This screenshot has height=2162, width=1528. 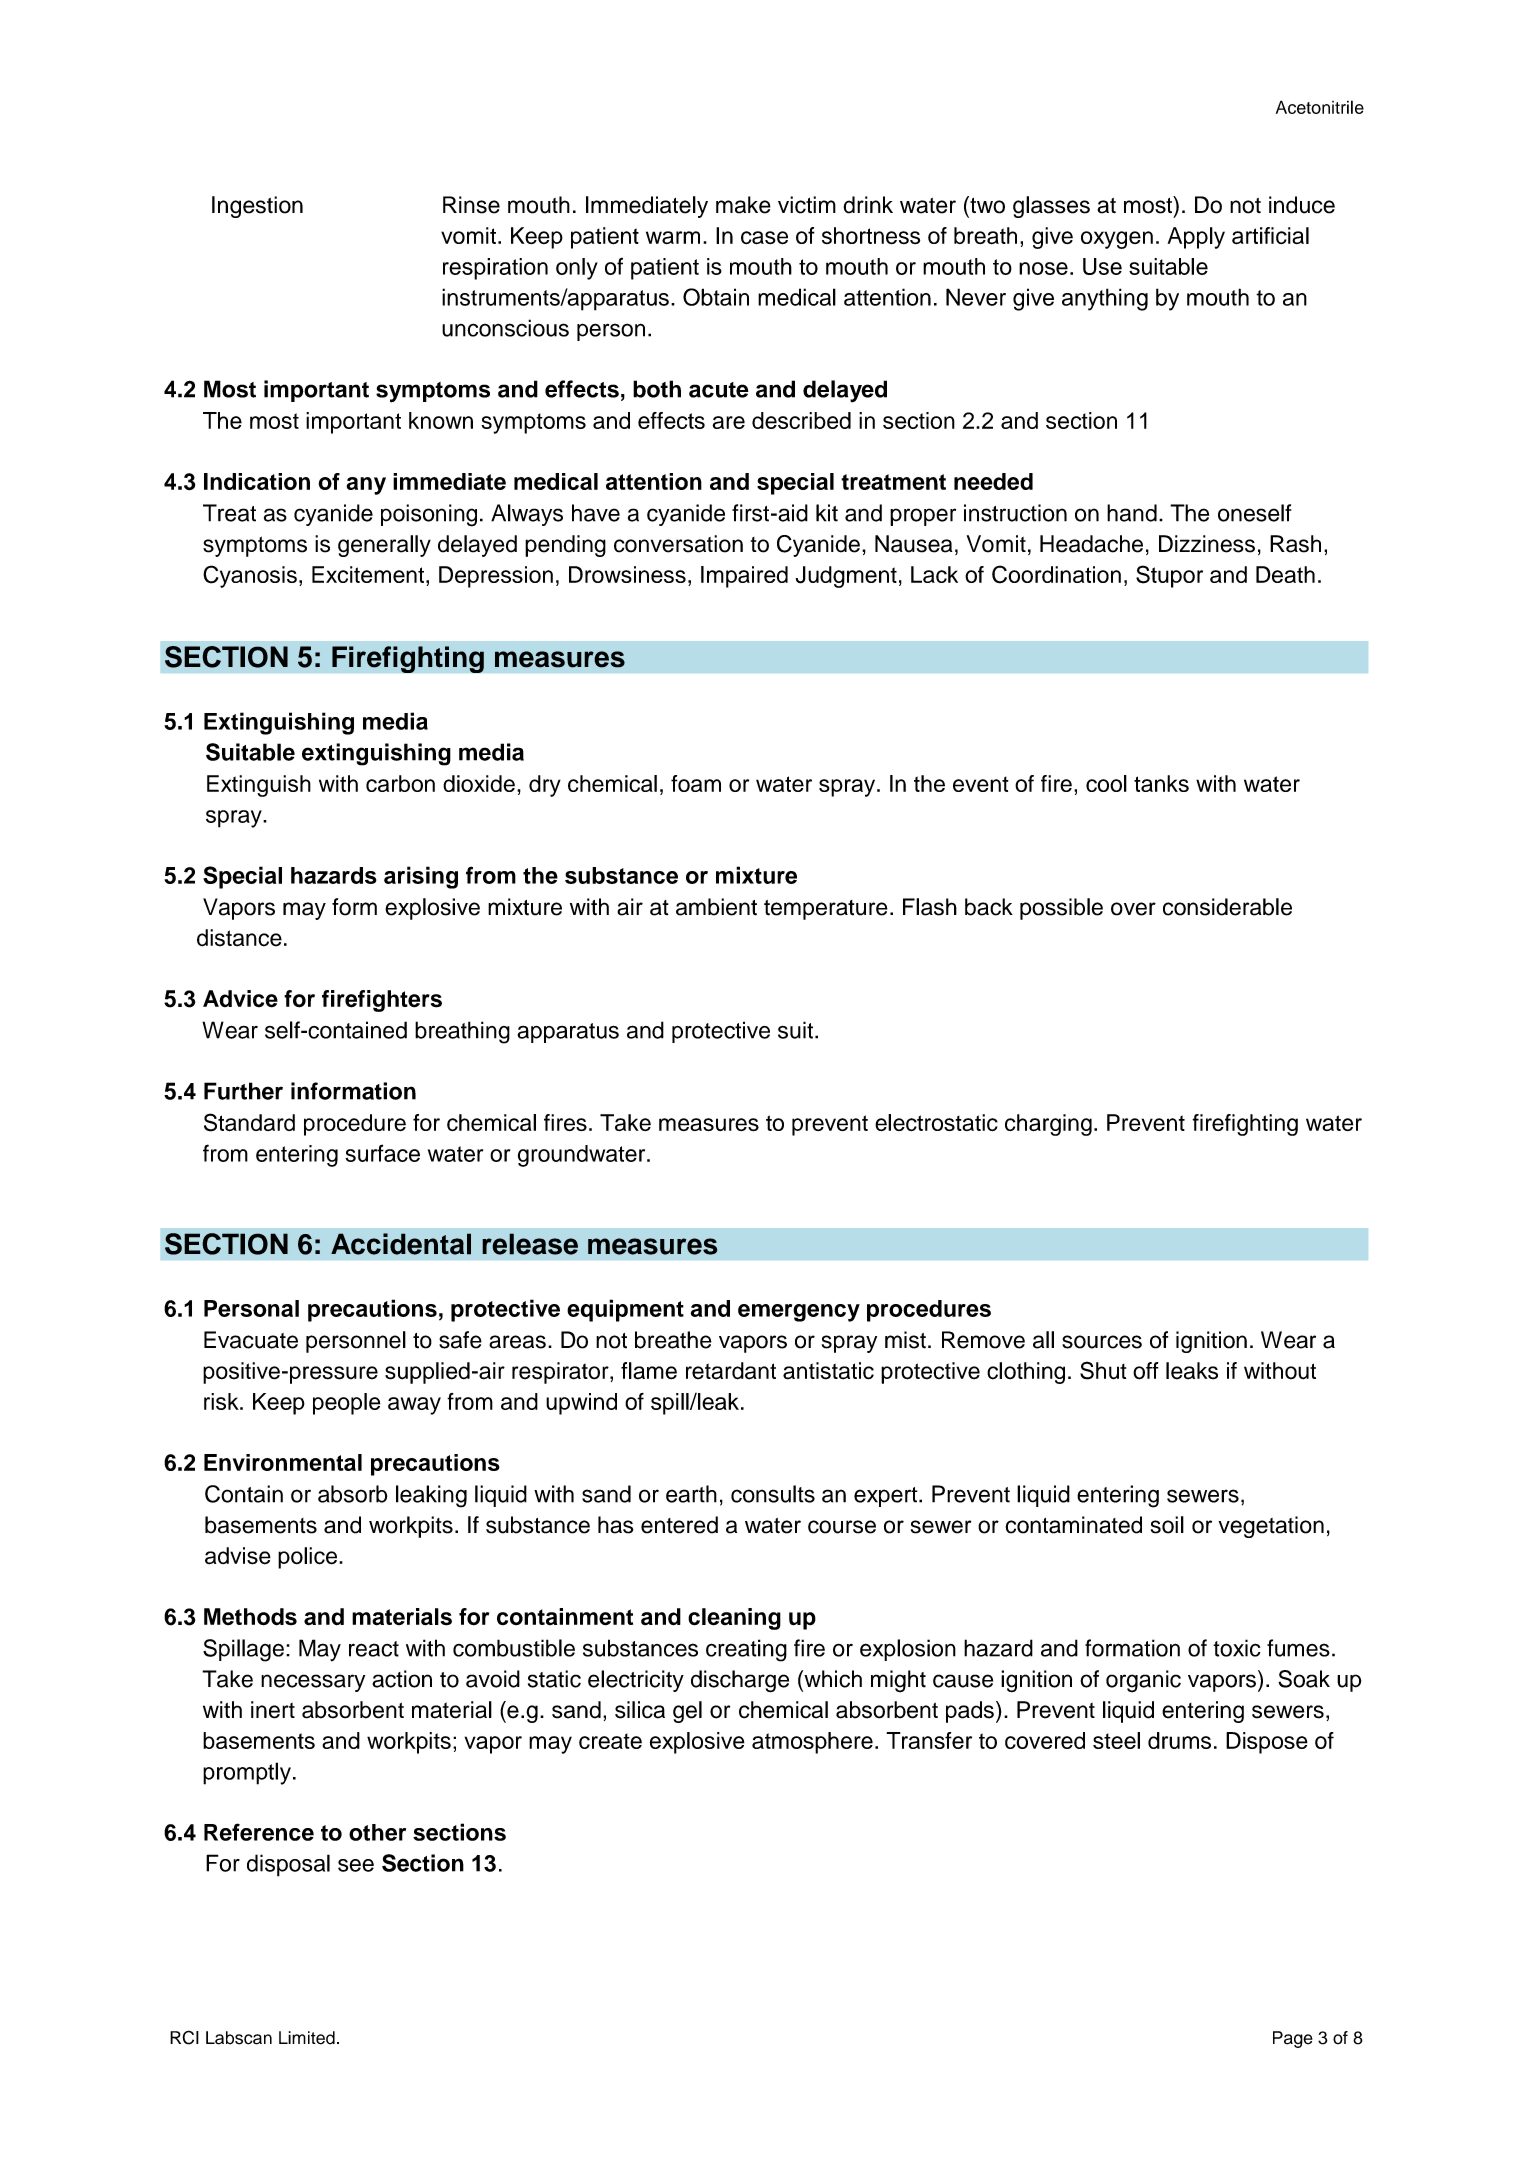 What do you see at coordinates (744, 577) in the screenshot?
I see `Impaired` at bounding box center [744, 577].
